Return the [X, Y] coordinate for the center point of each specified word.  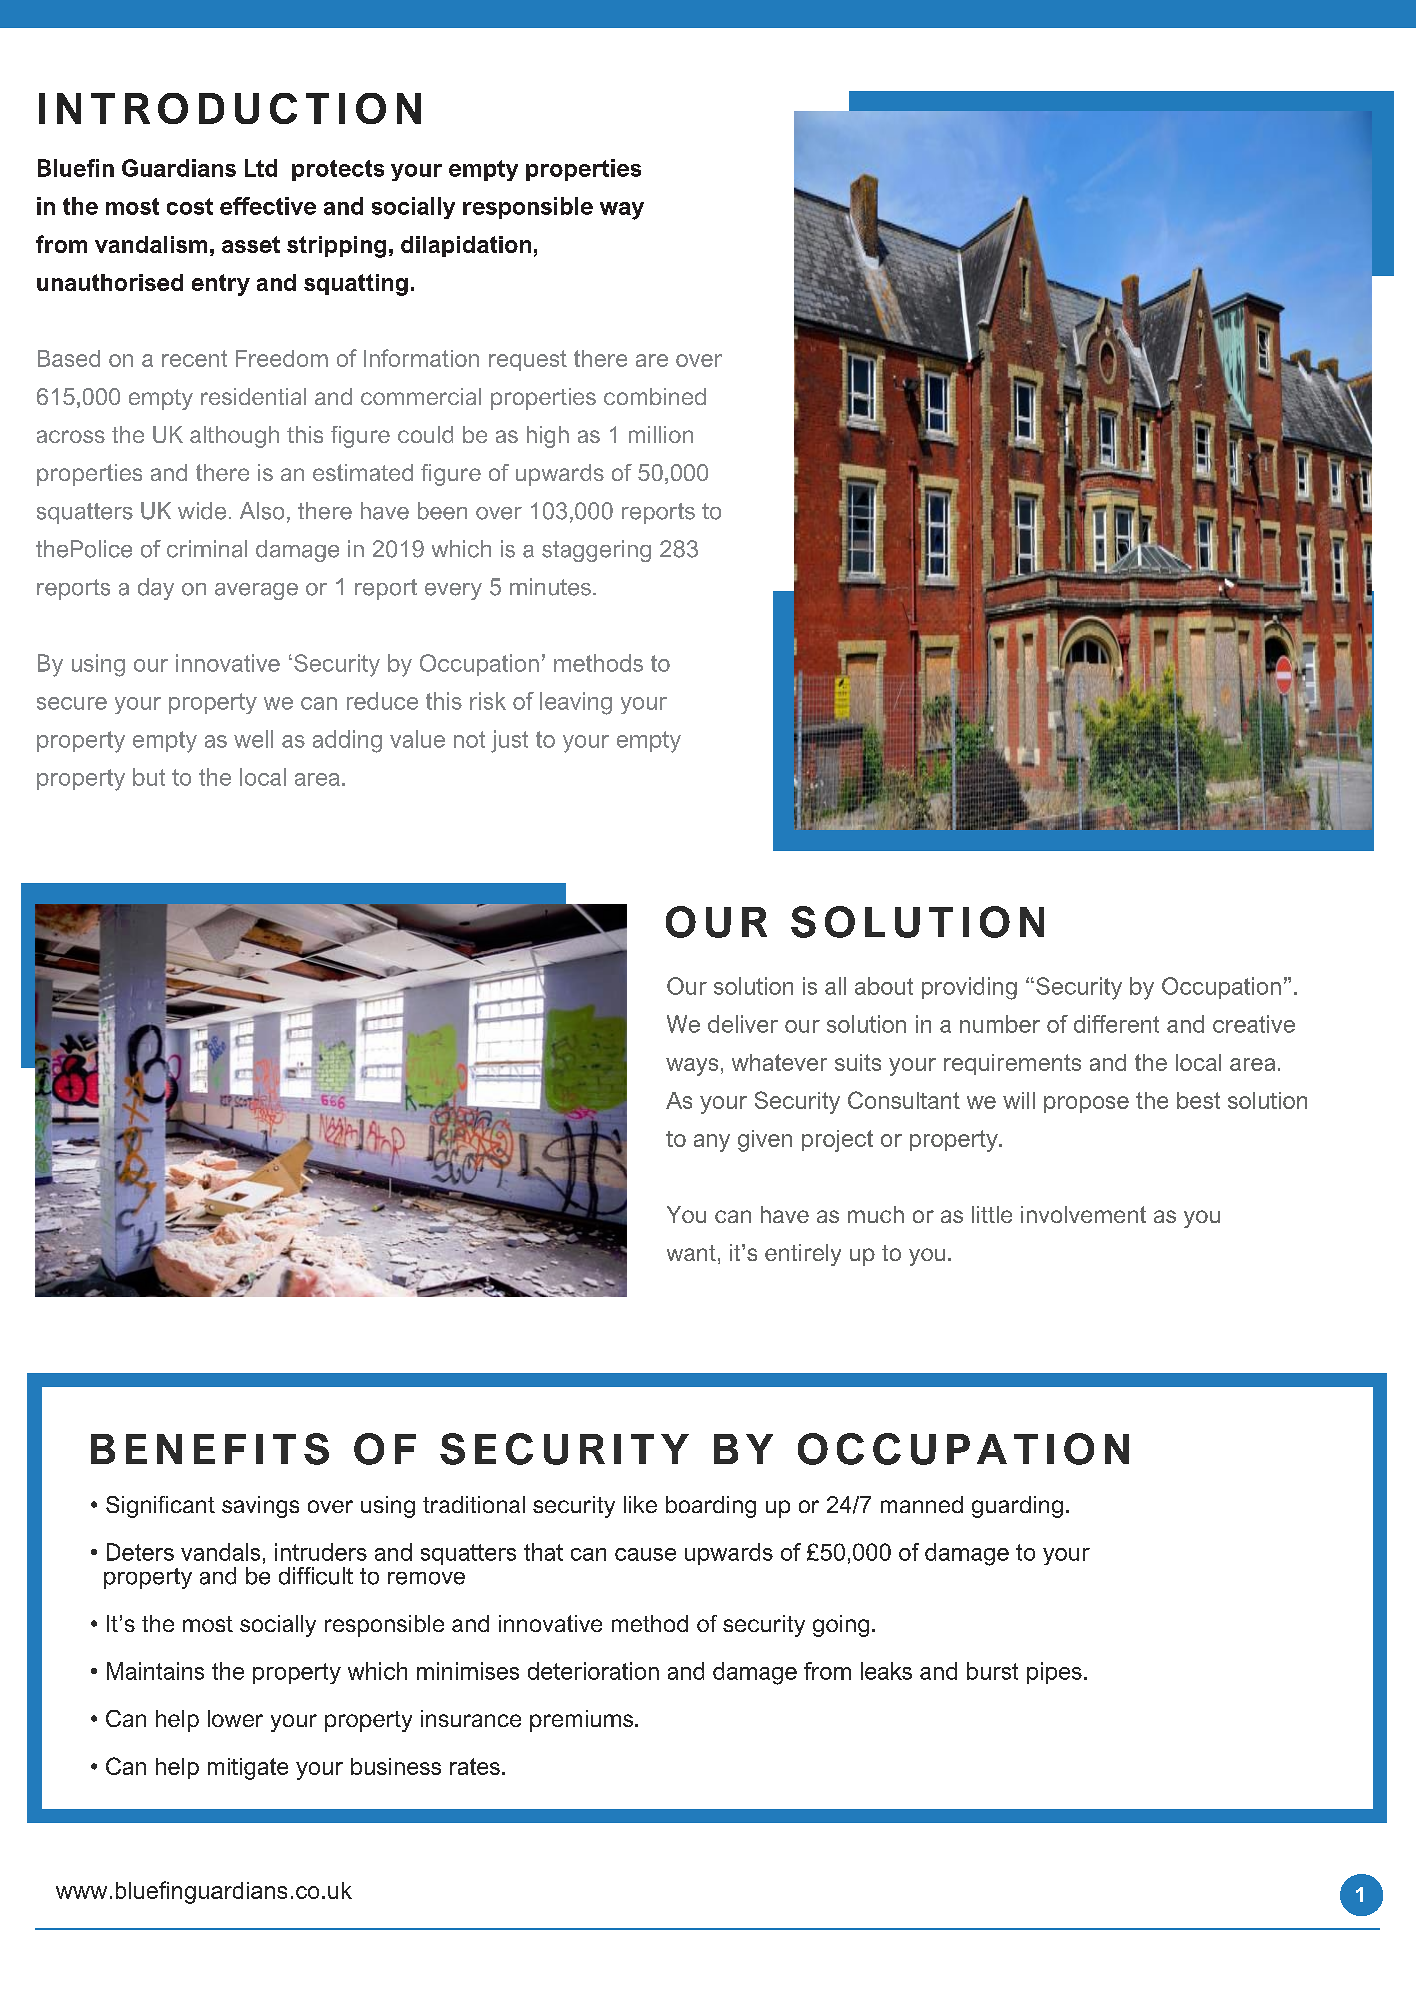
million [661, 434]
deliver [743, 1024]
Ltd [261, 168]
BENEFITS [210, 1449]
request [528, 360]
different [1116, 1024]
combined [655, 396]
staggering [596, 551]
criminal [207, 549]
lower [235, 1718]
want [691, 1253]
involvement [1083, 1214]
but [149, 777]
